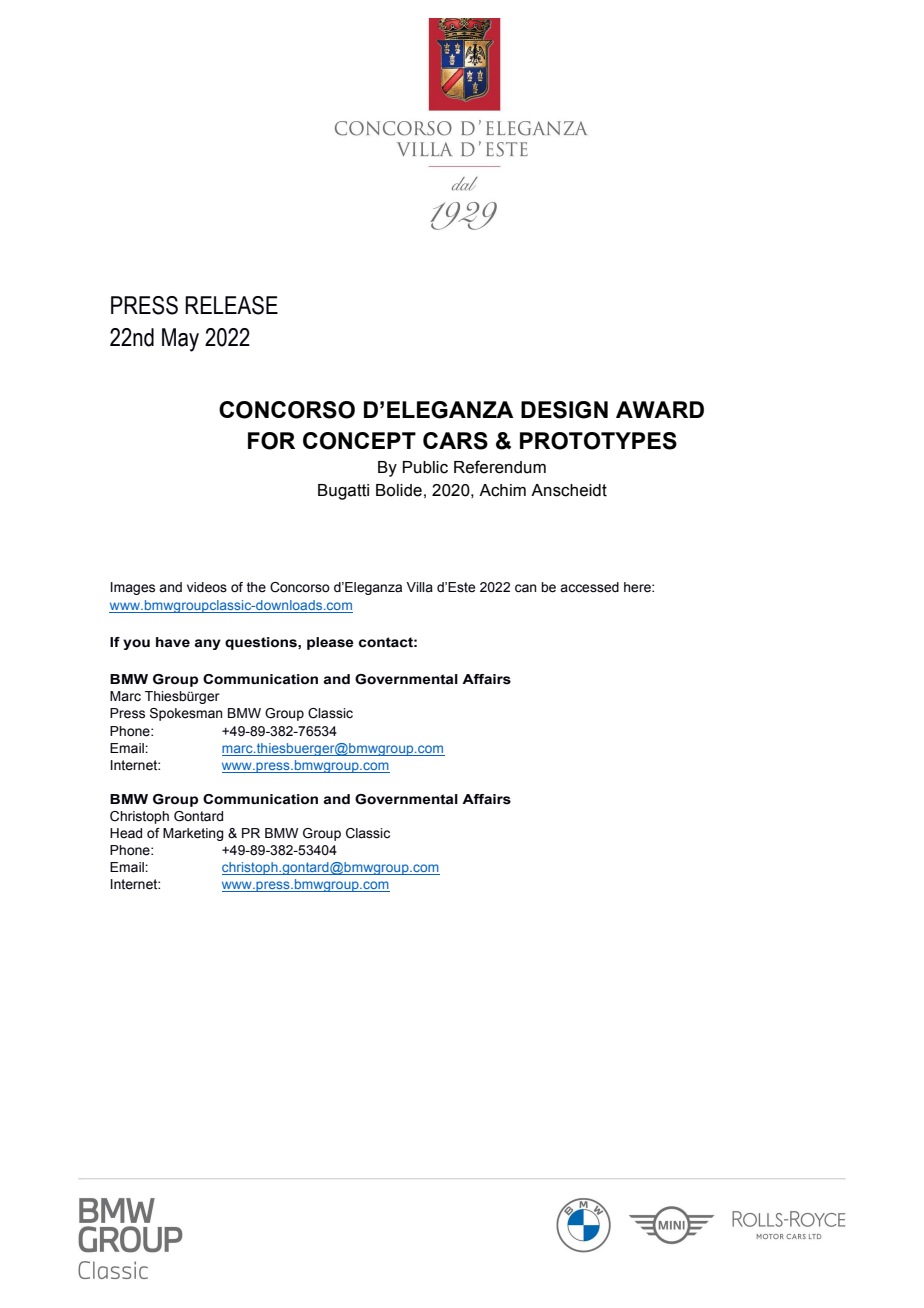 The height and width of the screenshot is (1308, 924). What do you see at coordinates (208, 644) in the screenshot?
I see `any` at bounding box center [208, 644].
